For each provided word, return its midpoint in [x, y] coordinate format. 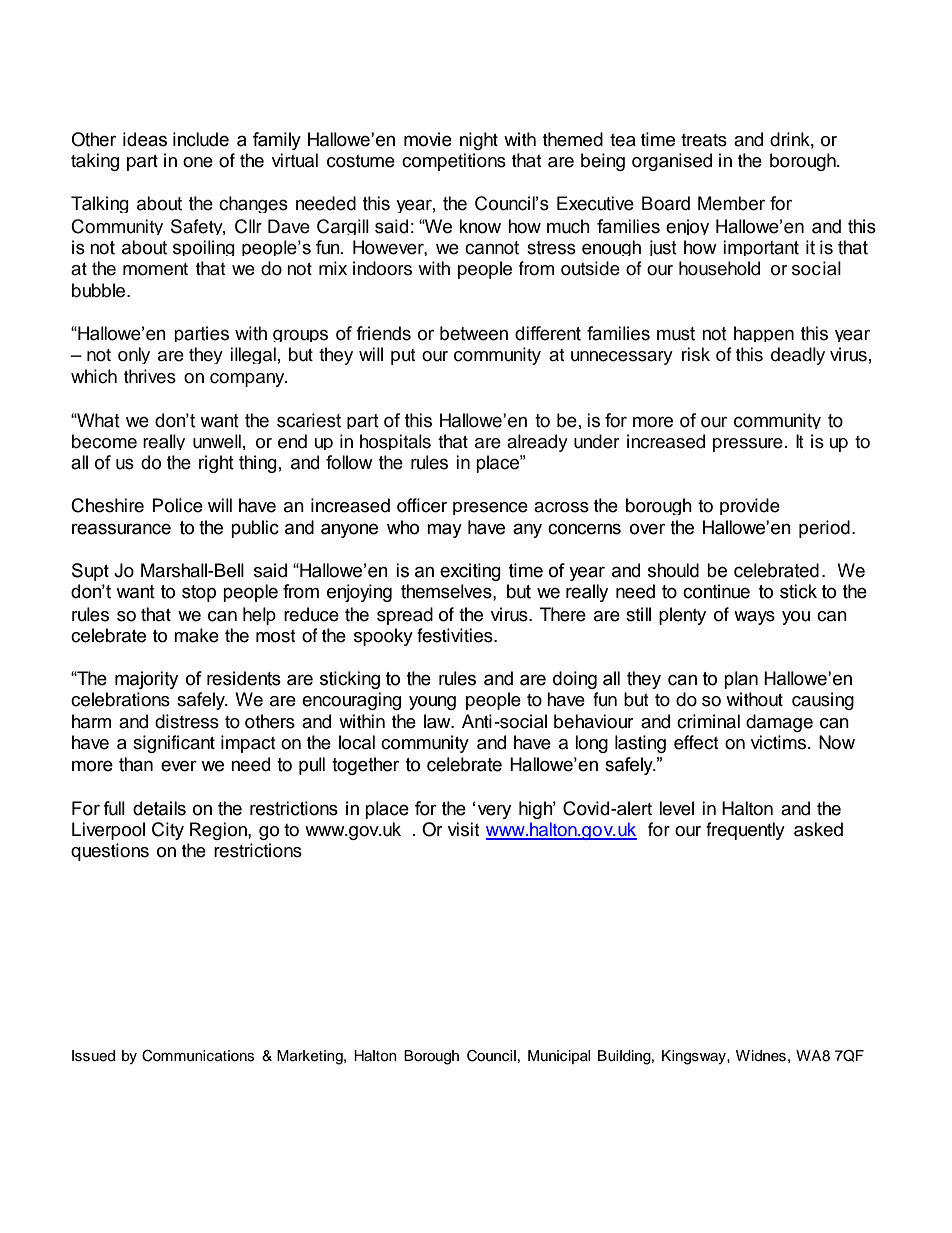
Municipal [559, 1057]
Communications [198, 1056]
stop [199, 593]
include [201, 139]
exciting [470, 572]
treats [704, 140]
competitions [454, 162]
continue [716, 591]
